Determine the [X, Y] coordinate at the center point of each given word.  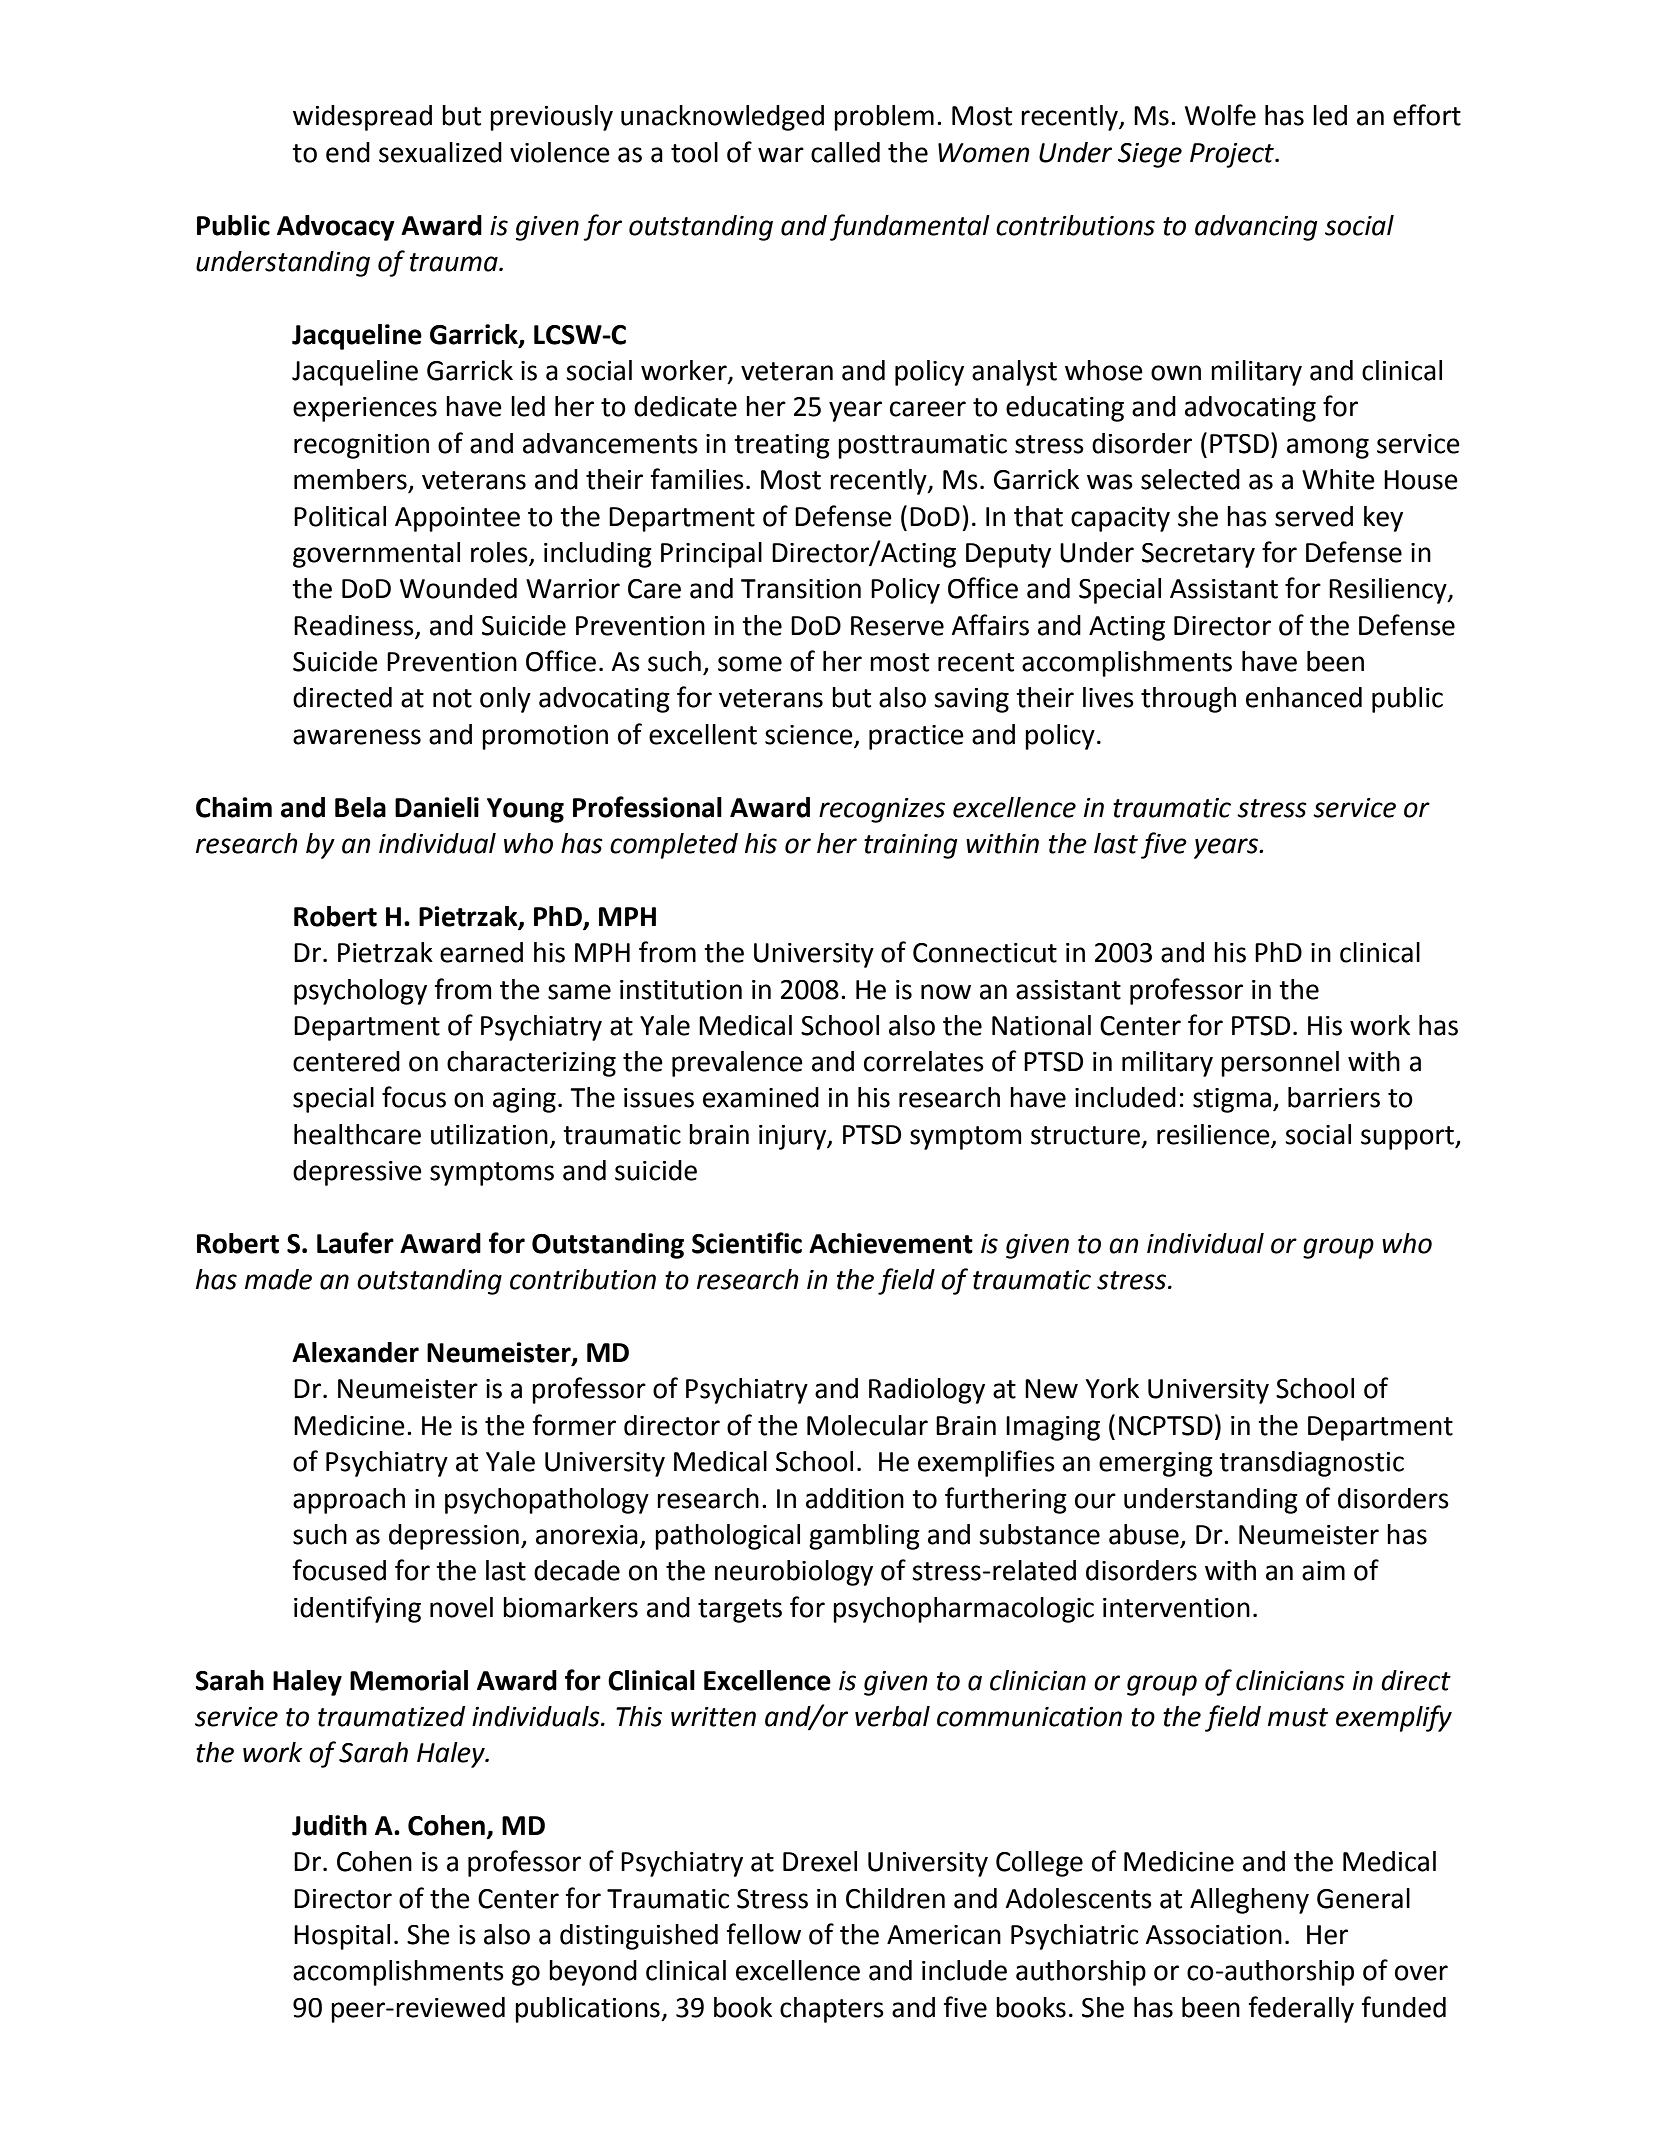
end [348, 152]
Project [1233, 155]
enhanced [1304, 697]
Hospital [342, 1937]
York [1112, 1388]
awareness [357, 737]
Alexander [355, 1352]
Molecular [867, 1425]
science [809, 735]
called [845, 152]
